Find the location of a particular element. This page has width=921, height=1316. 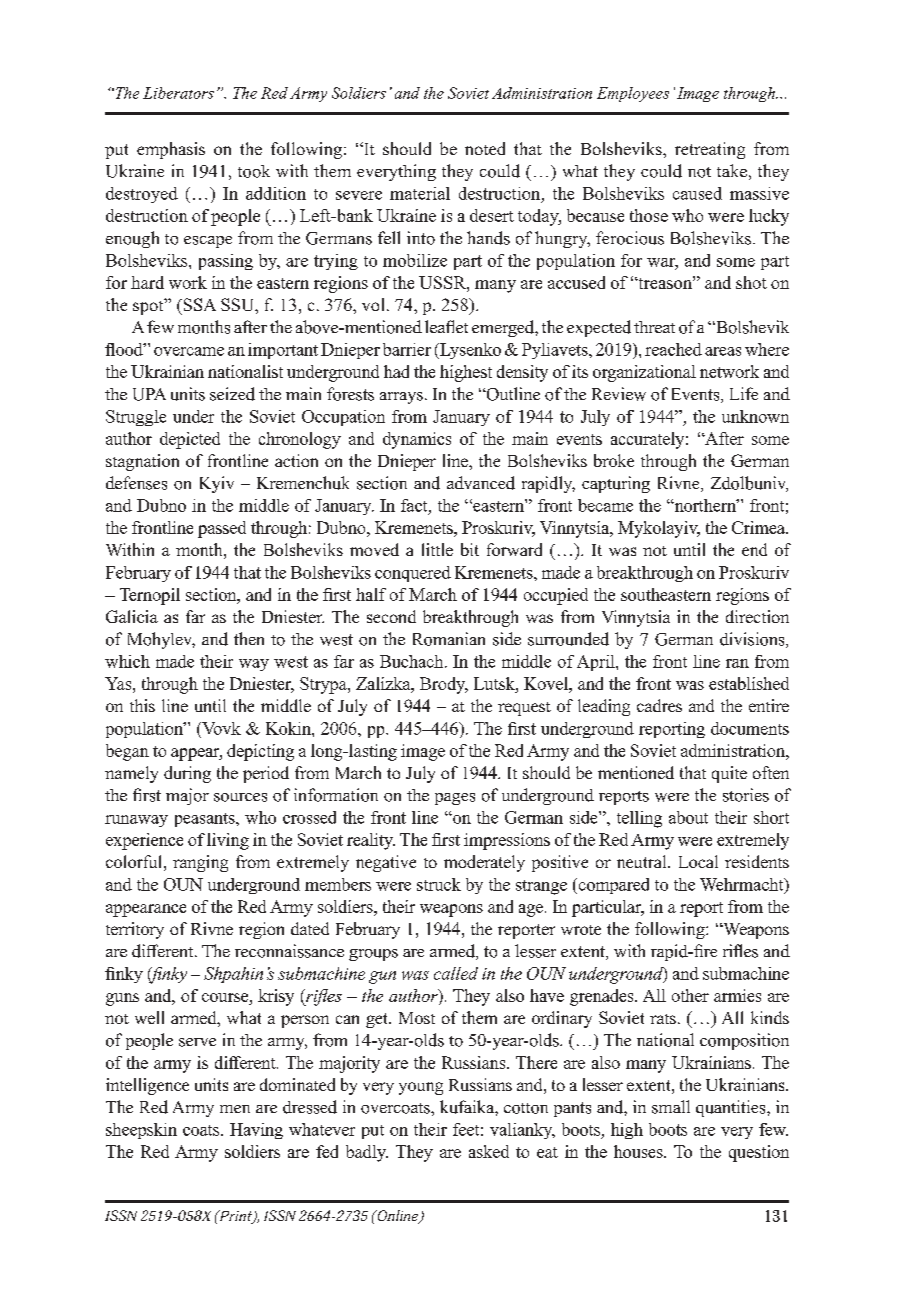

Print is located at coordinates (235, 1217).
